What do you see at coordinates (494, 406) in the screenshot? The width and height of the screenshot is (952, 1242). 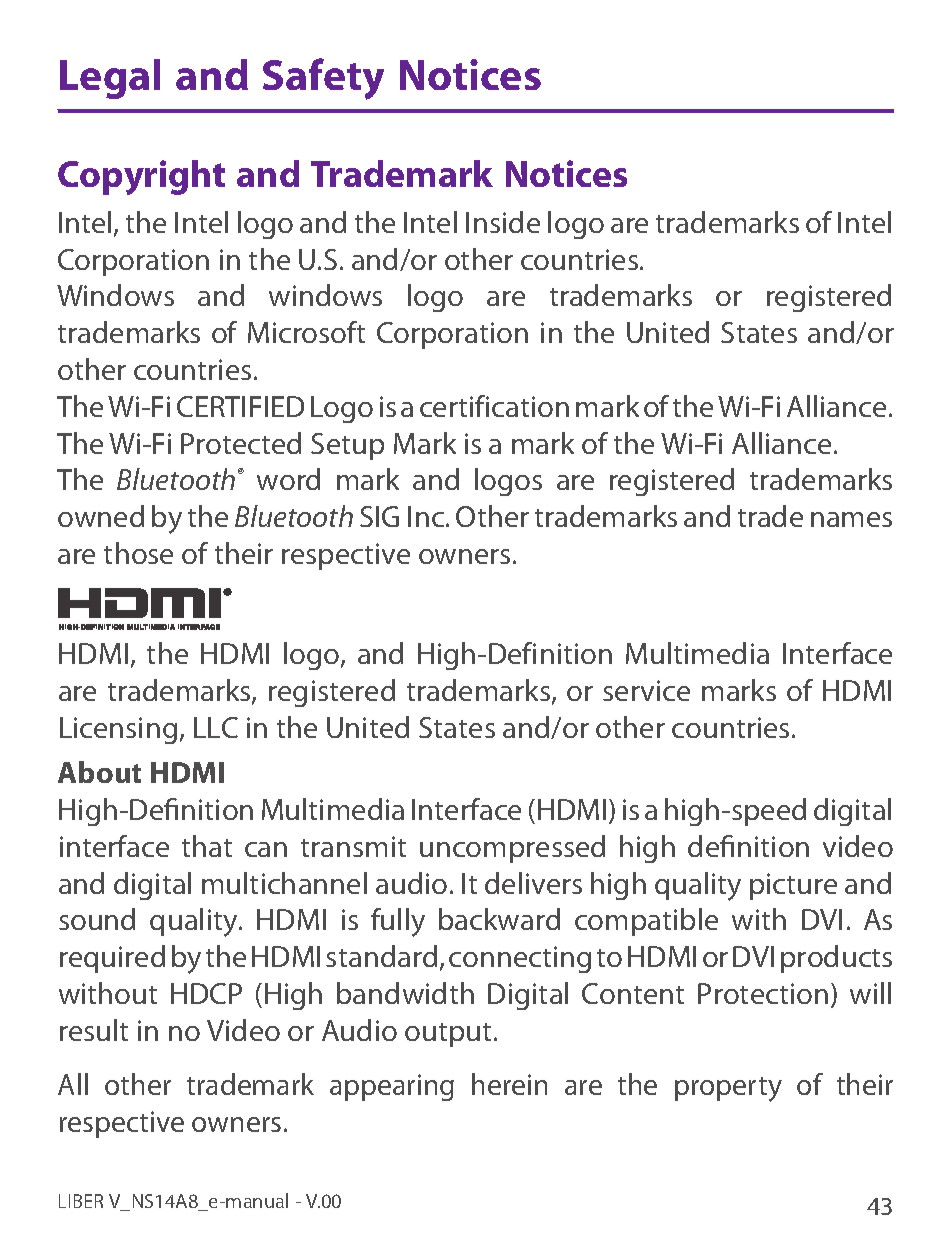 I see `certification` at bounding box center [494, 406].
